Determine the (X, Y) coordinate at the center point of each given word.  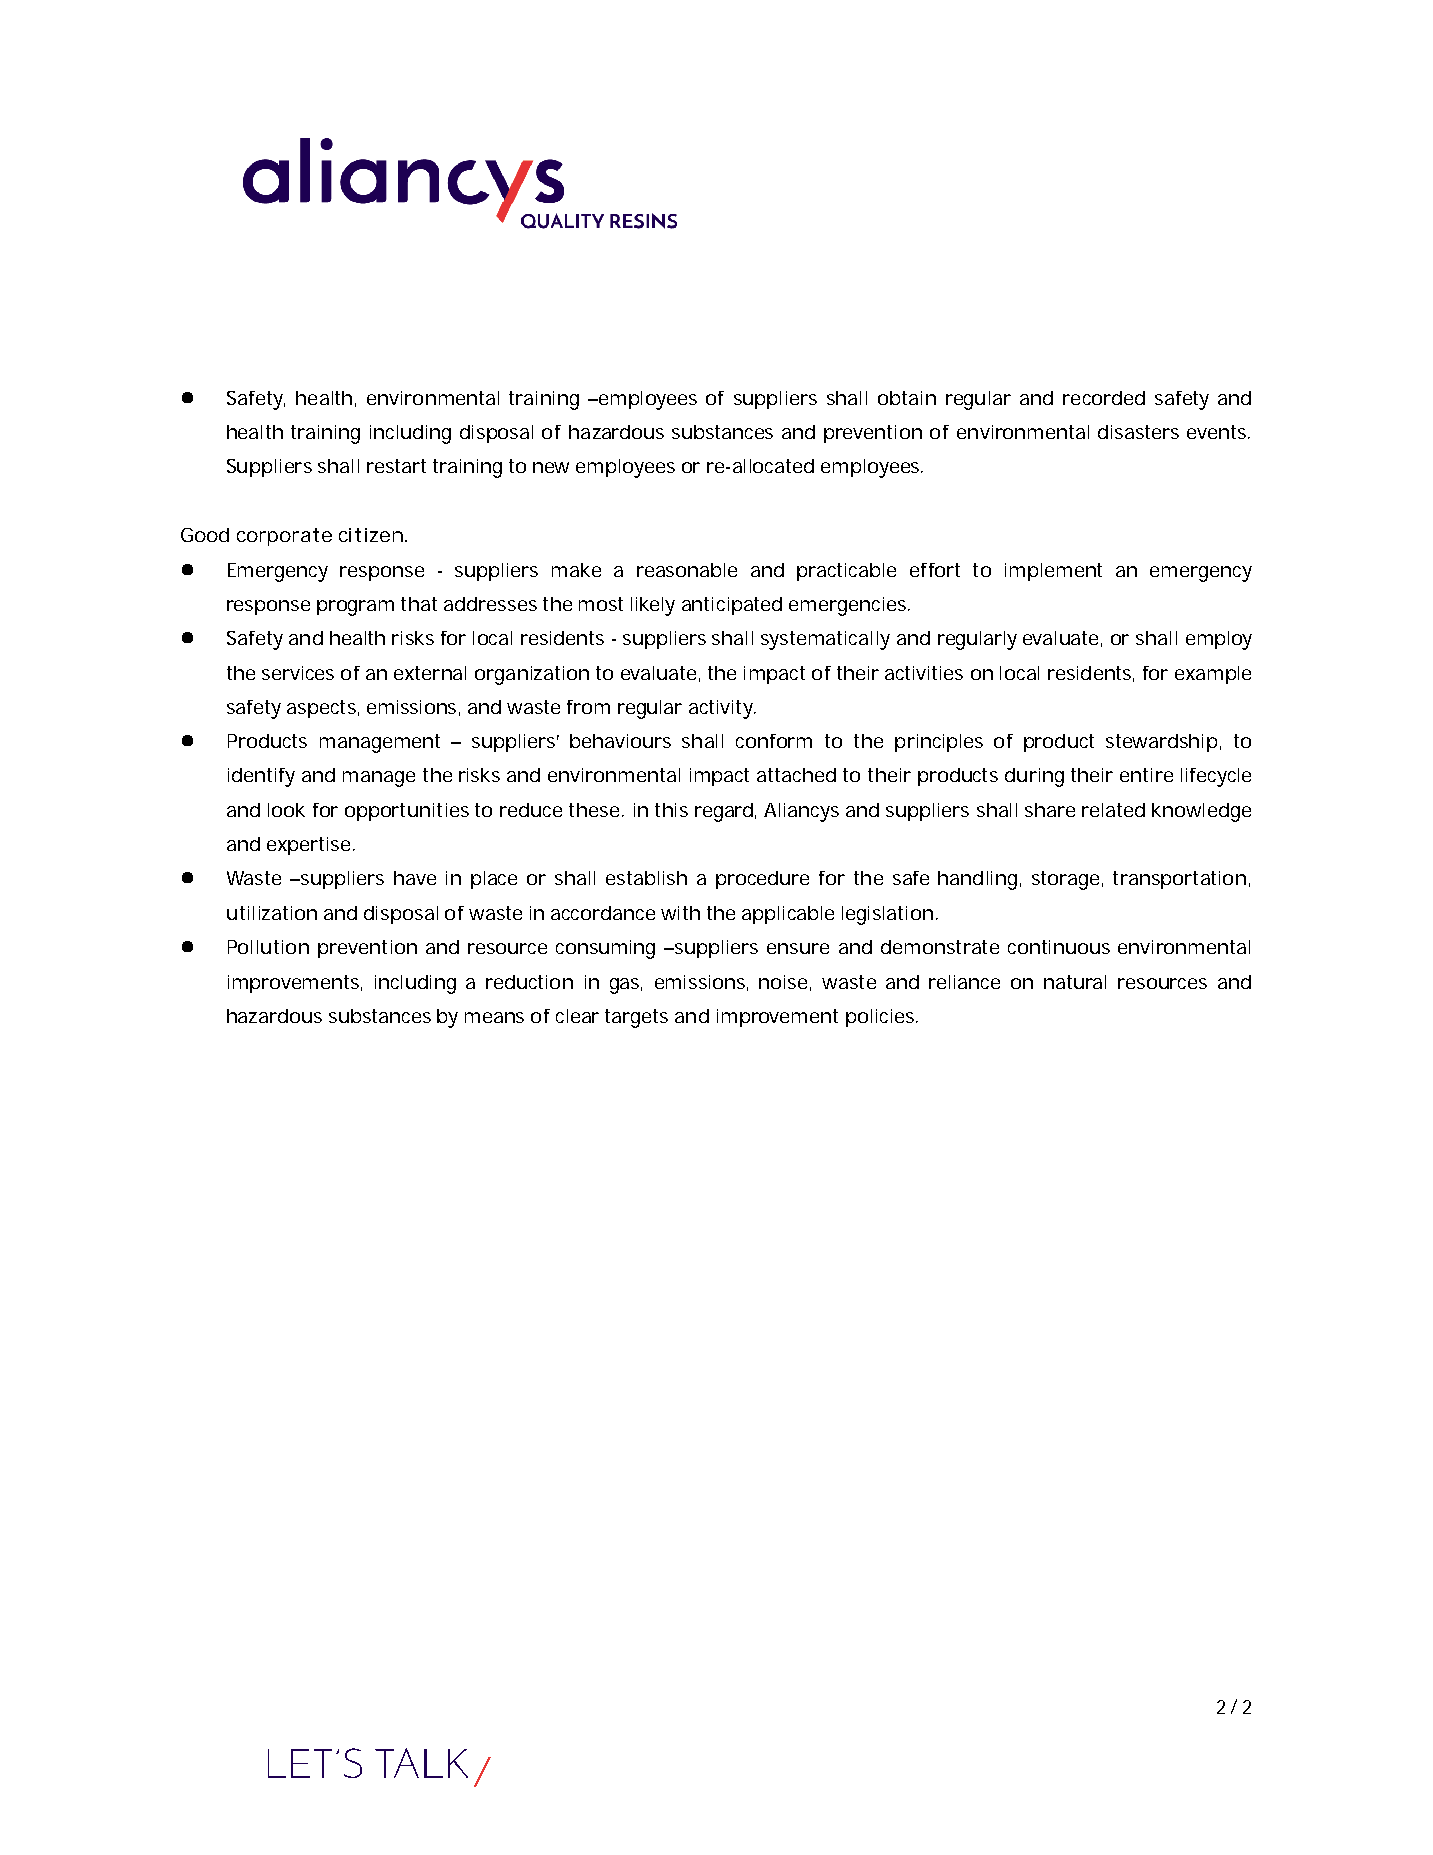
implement (1053, 572)
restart (396, 466)
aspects (323, 709)
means (494, 1017)
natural (1075, 982)
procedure (762, 880)
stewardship (1161, 743)
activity (722, 709)
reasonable (687, 570)
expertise (308, 846)
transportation (1179, 880)
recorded (1104, 398)
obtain (907, 398)
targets (636, 1018)
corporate (284, 537)
